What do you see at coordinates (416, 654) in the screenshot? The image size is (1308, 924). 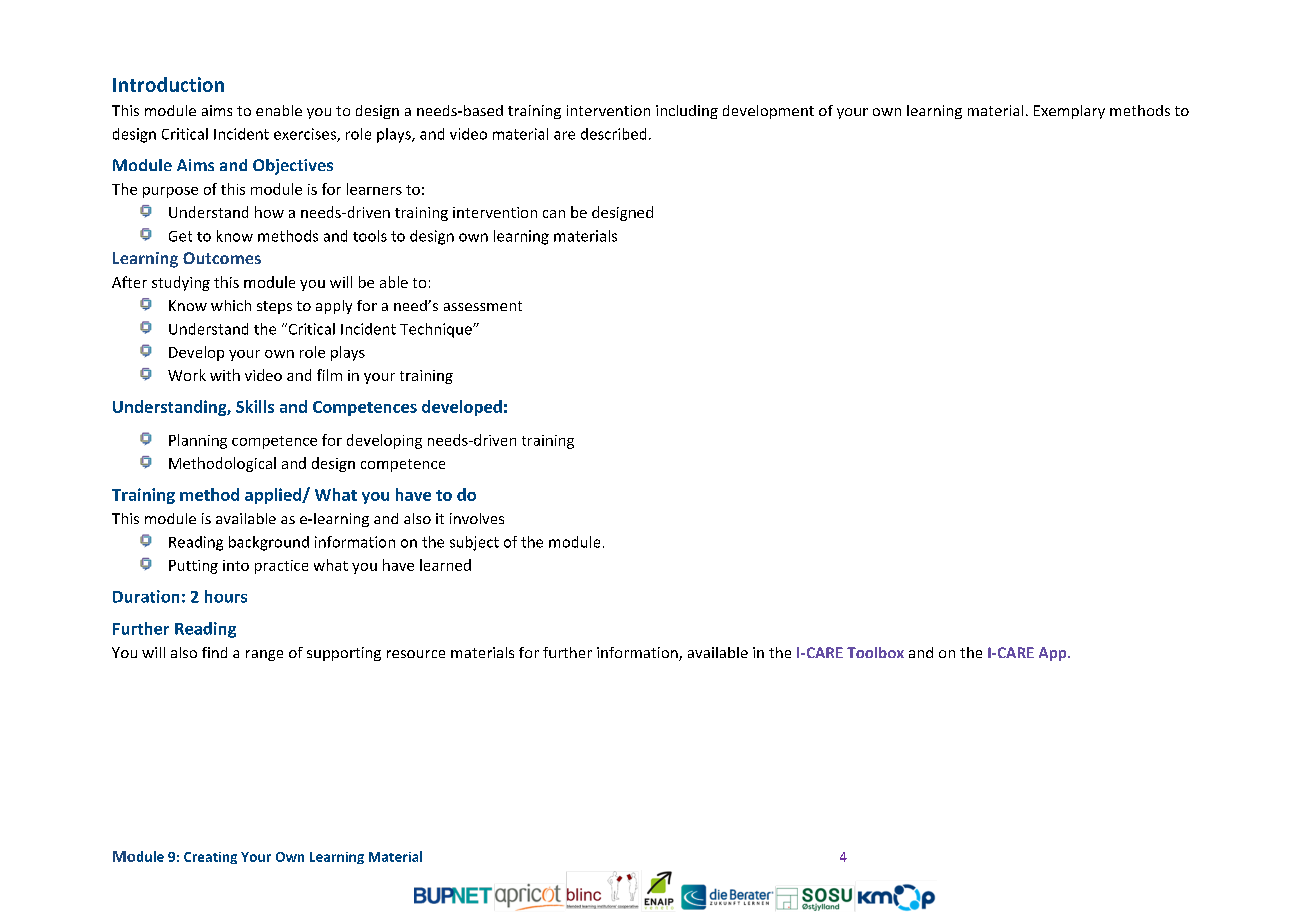 I see `resource` at bounding box center [416, 654].
